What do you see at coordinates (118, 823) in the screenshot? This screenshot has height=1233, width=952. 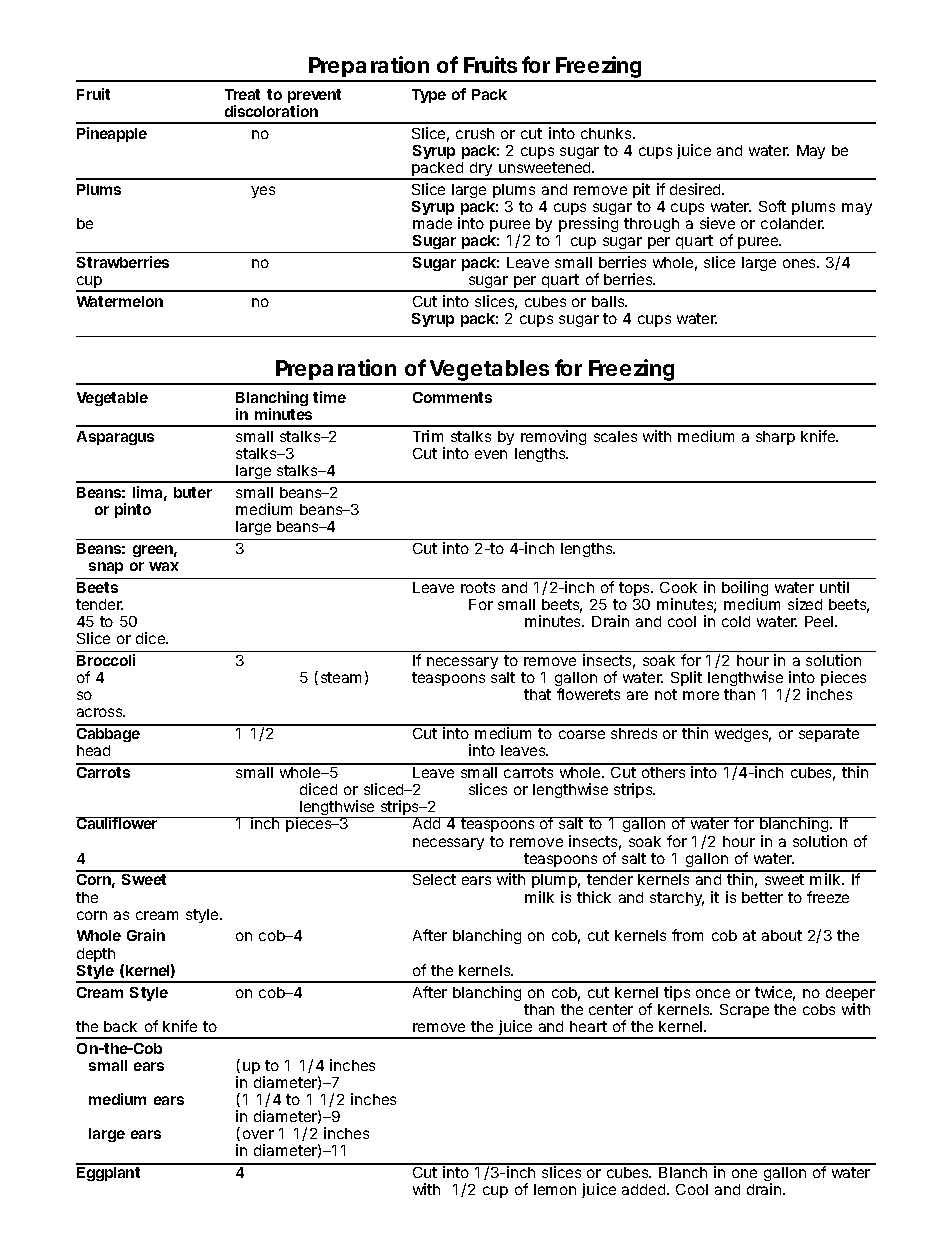 I see `Cauliflower` at bounding box center [118, 823].
